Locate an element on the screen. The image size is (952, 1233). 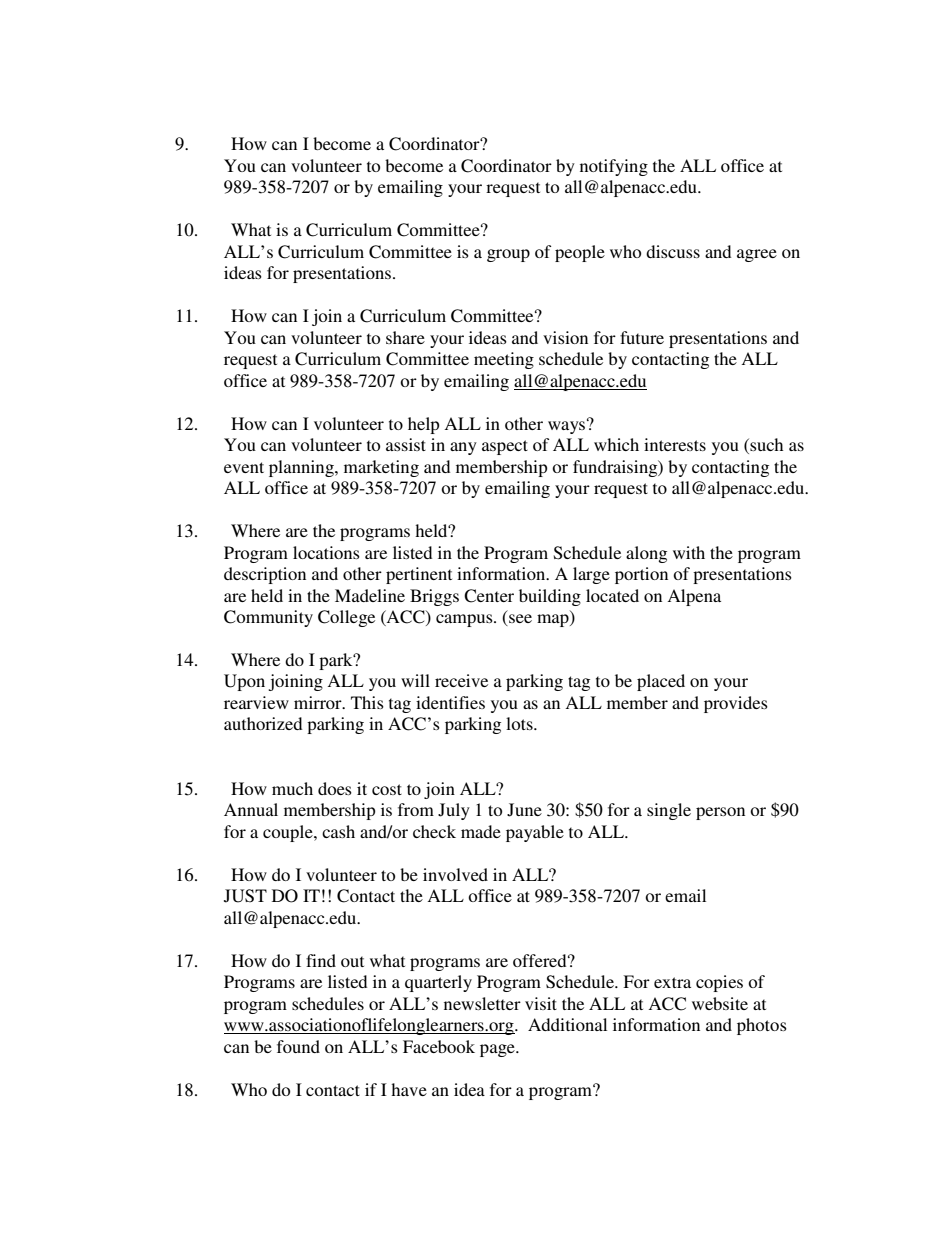
discuss is located at coordinates (673, 251).
